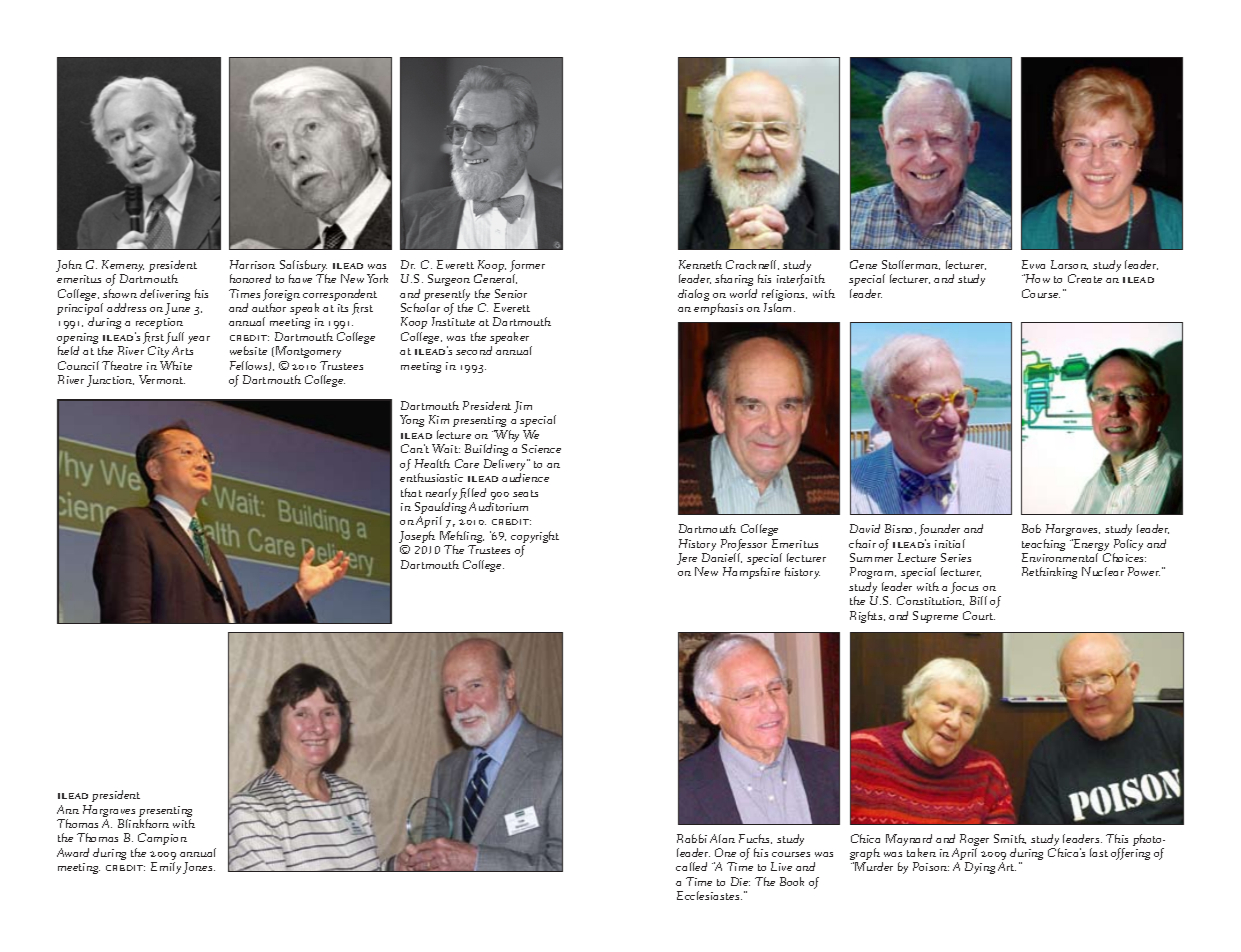 This screenshot has height=952, width=1241. I want to click on dialog, so click(693, 295).
